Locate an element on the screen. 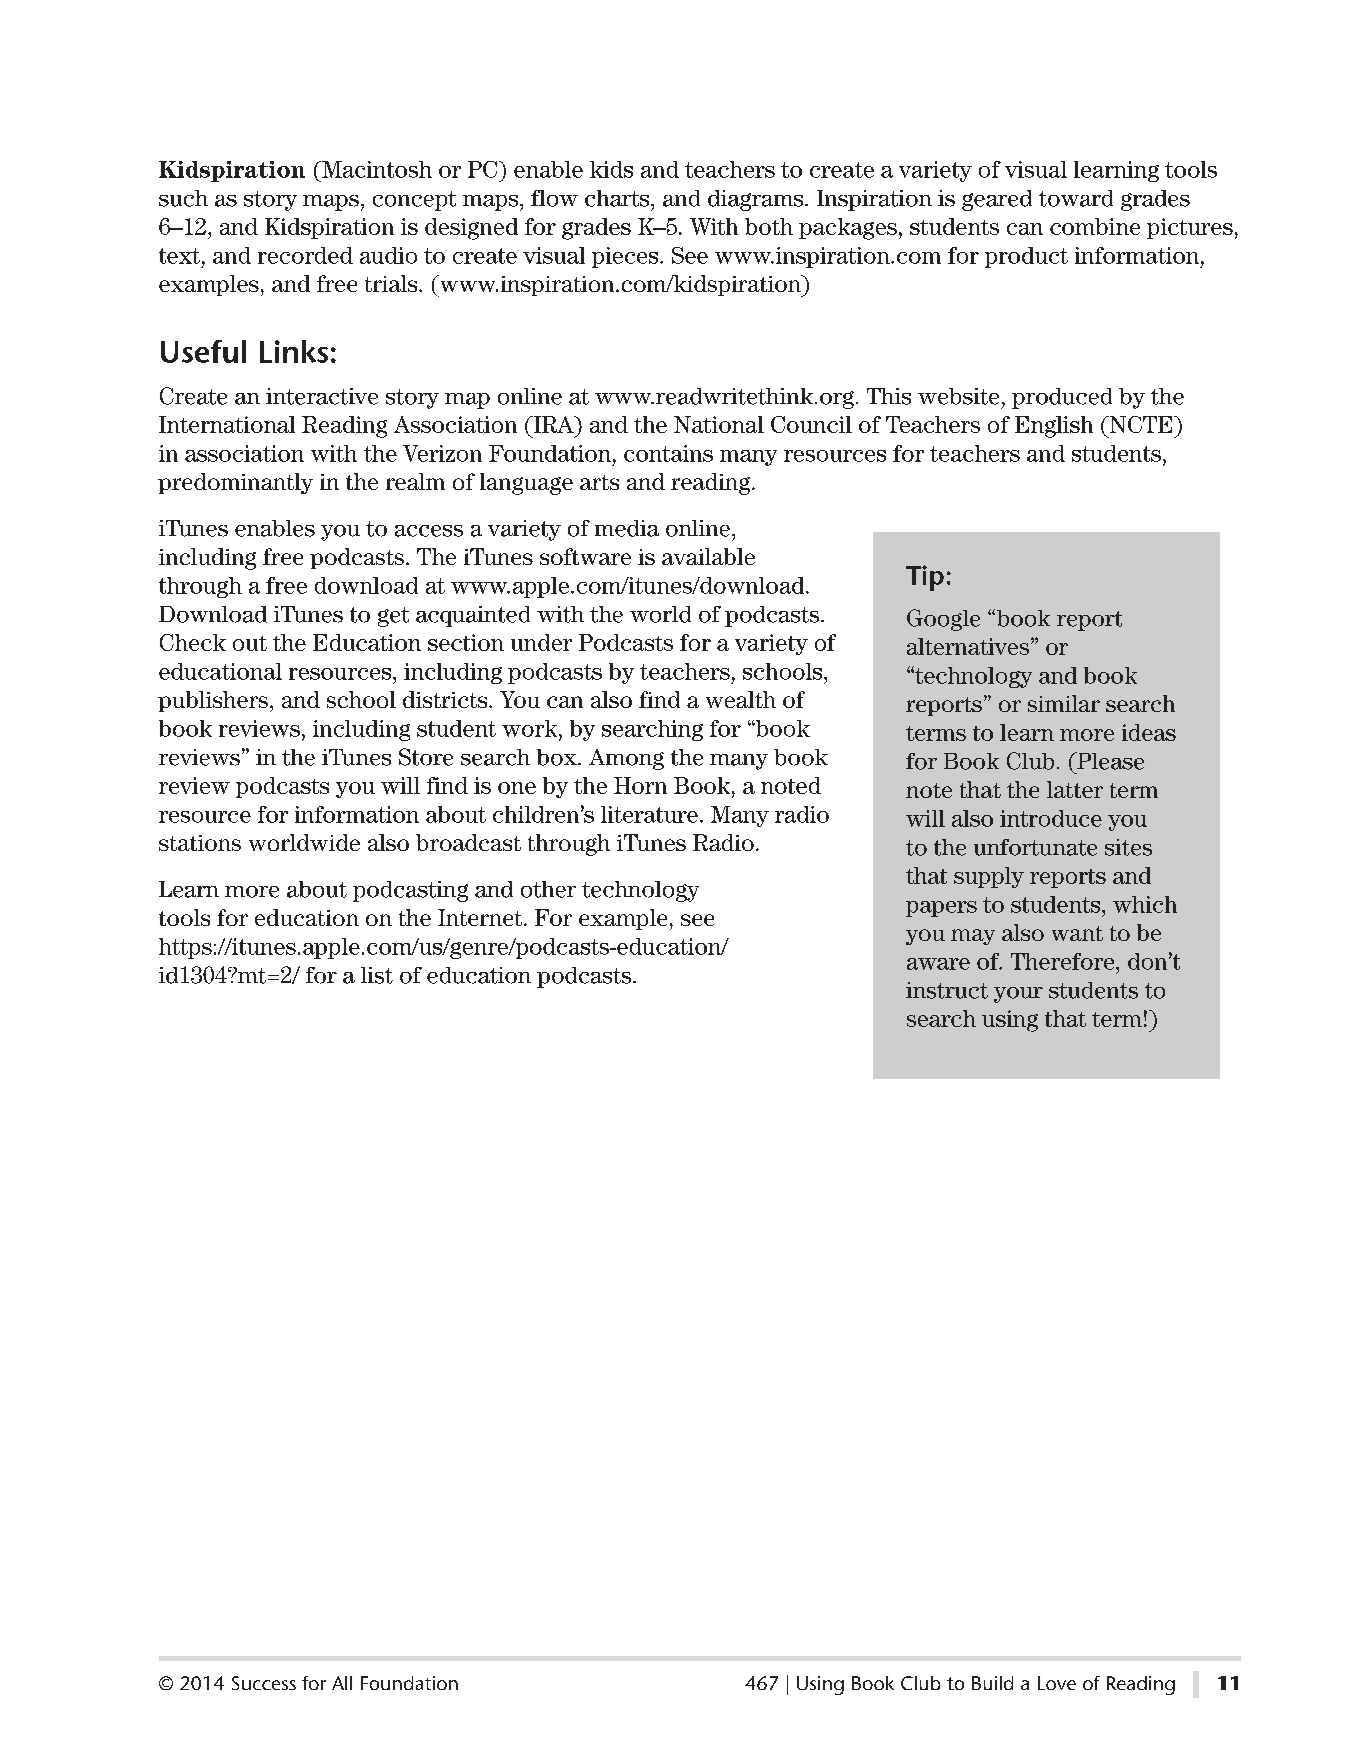  toward is located at coordinates (1076, 198).
